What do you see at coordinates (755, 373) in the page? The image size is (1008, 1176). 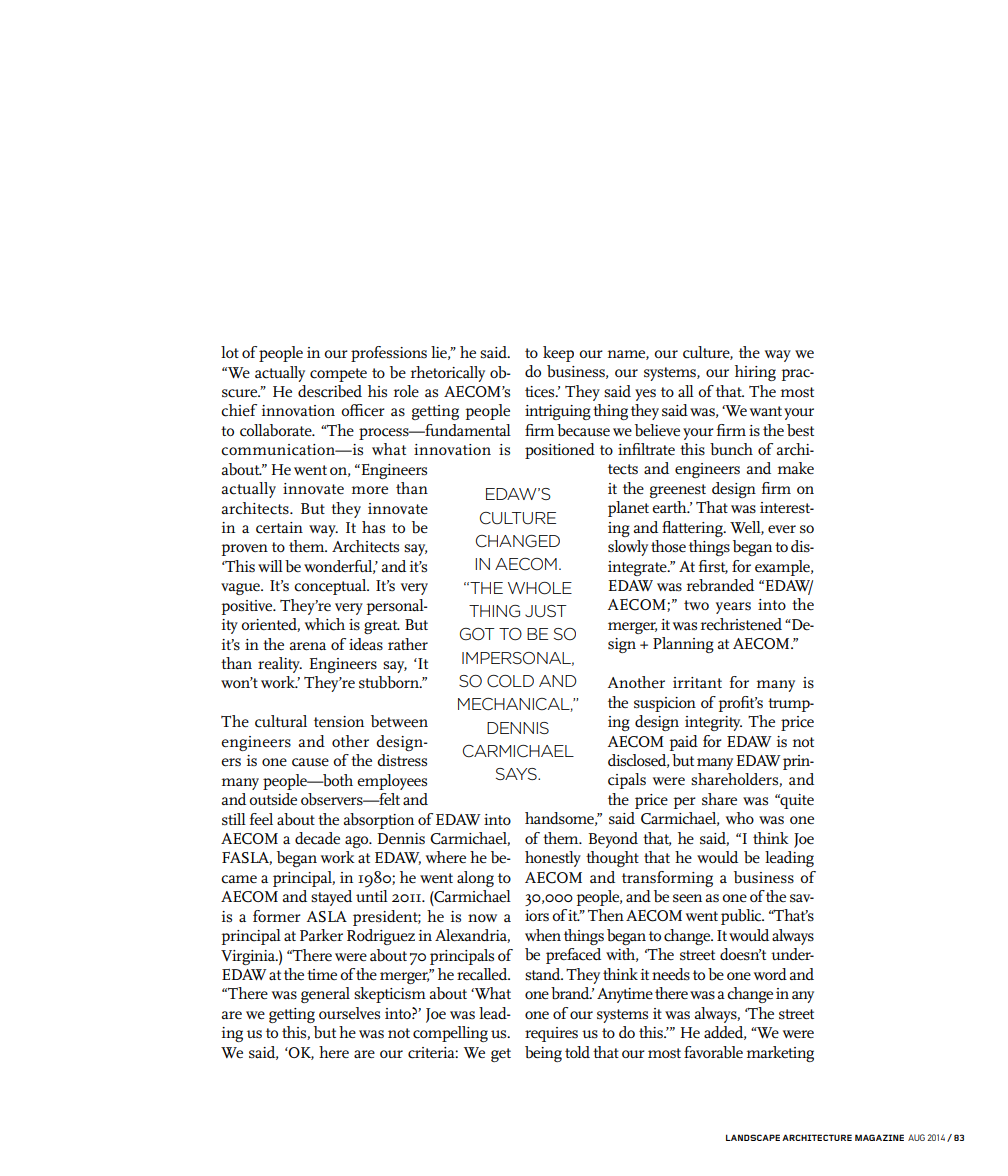 I see `hiring` at bounding box center [755, 373].
